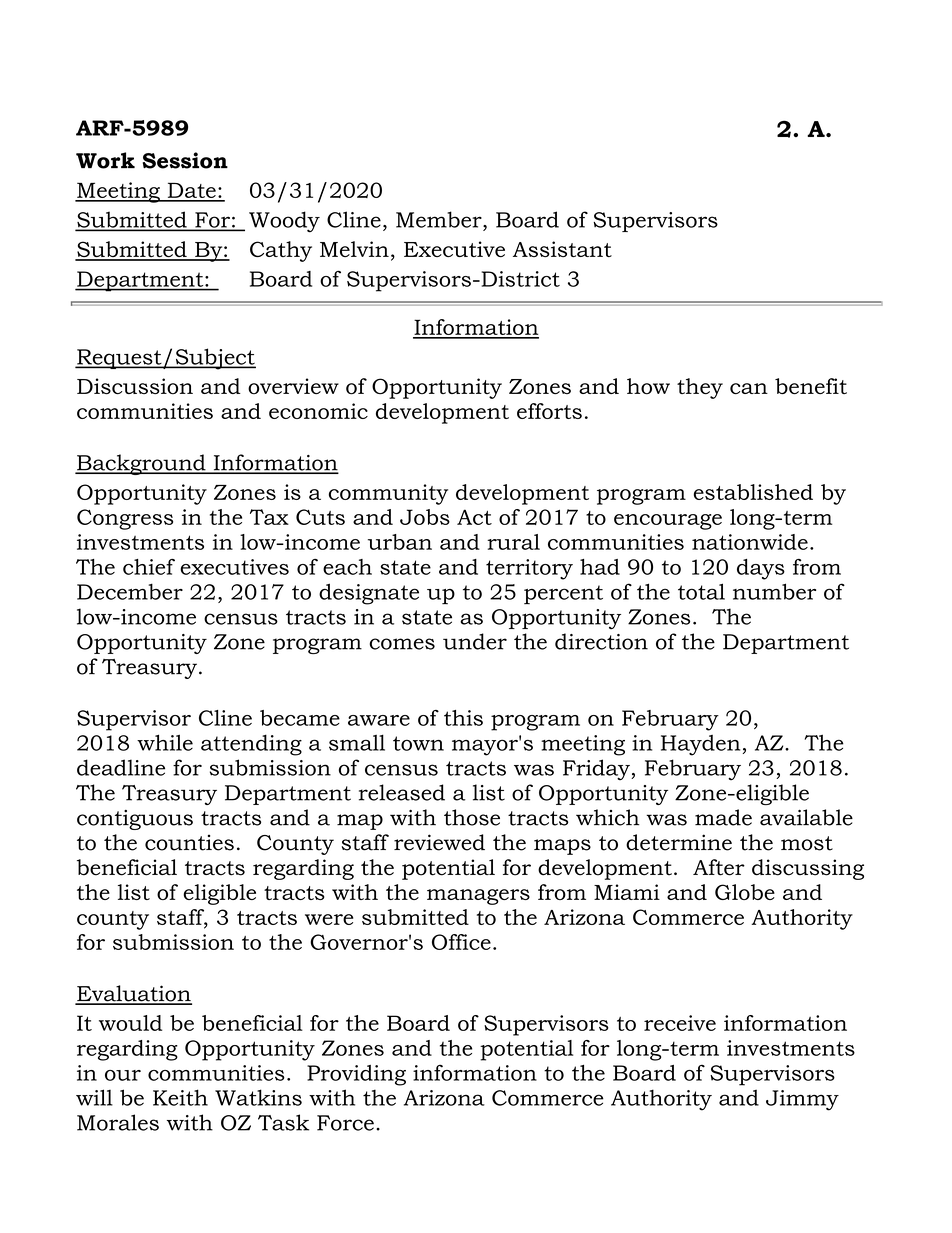 Image resolution: width=952 pixels, height=1233 pixels. What do you see at coordinates (180, 1097) in the screenshot?
I see `Keith` at bounding box center [180, 1097].
